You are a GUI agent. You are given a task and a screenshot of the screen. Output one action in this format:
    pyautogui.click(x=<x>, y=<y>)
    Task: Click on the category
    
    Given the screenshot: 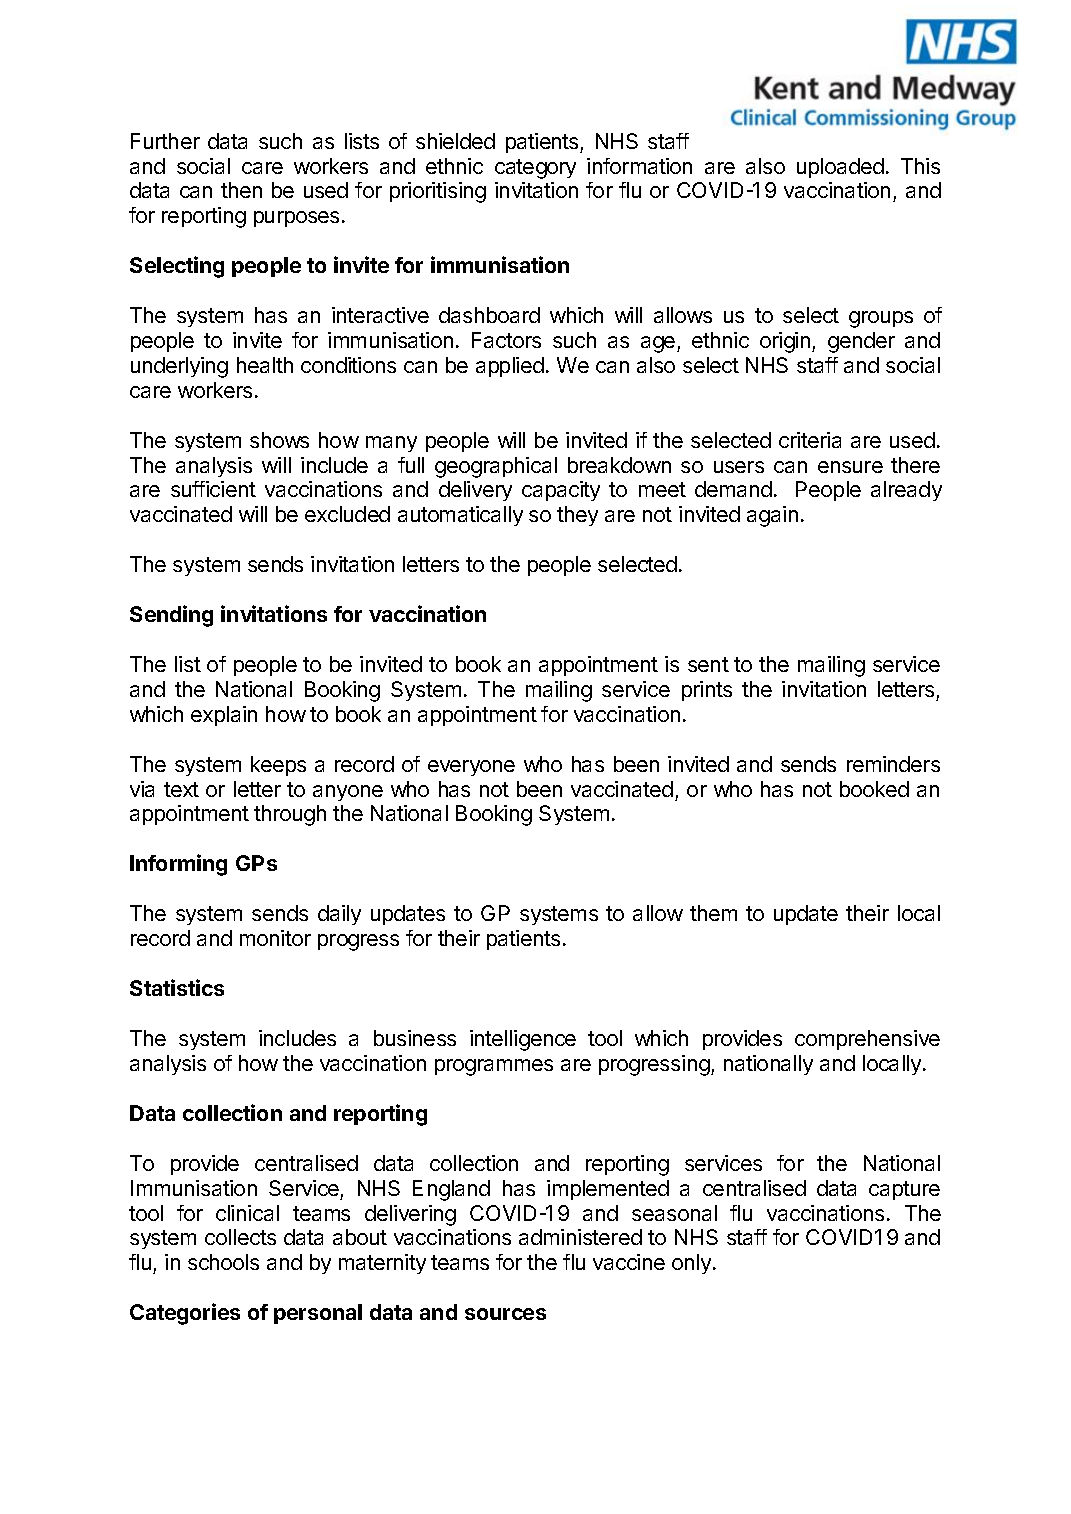 What is the action you would take?
    pyautogui.click(x=535, y=169)
